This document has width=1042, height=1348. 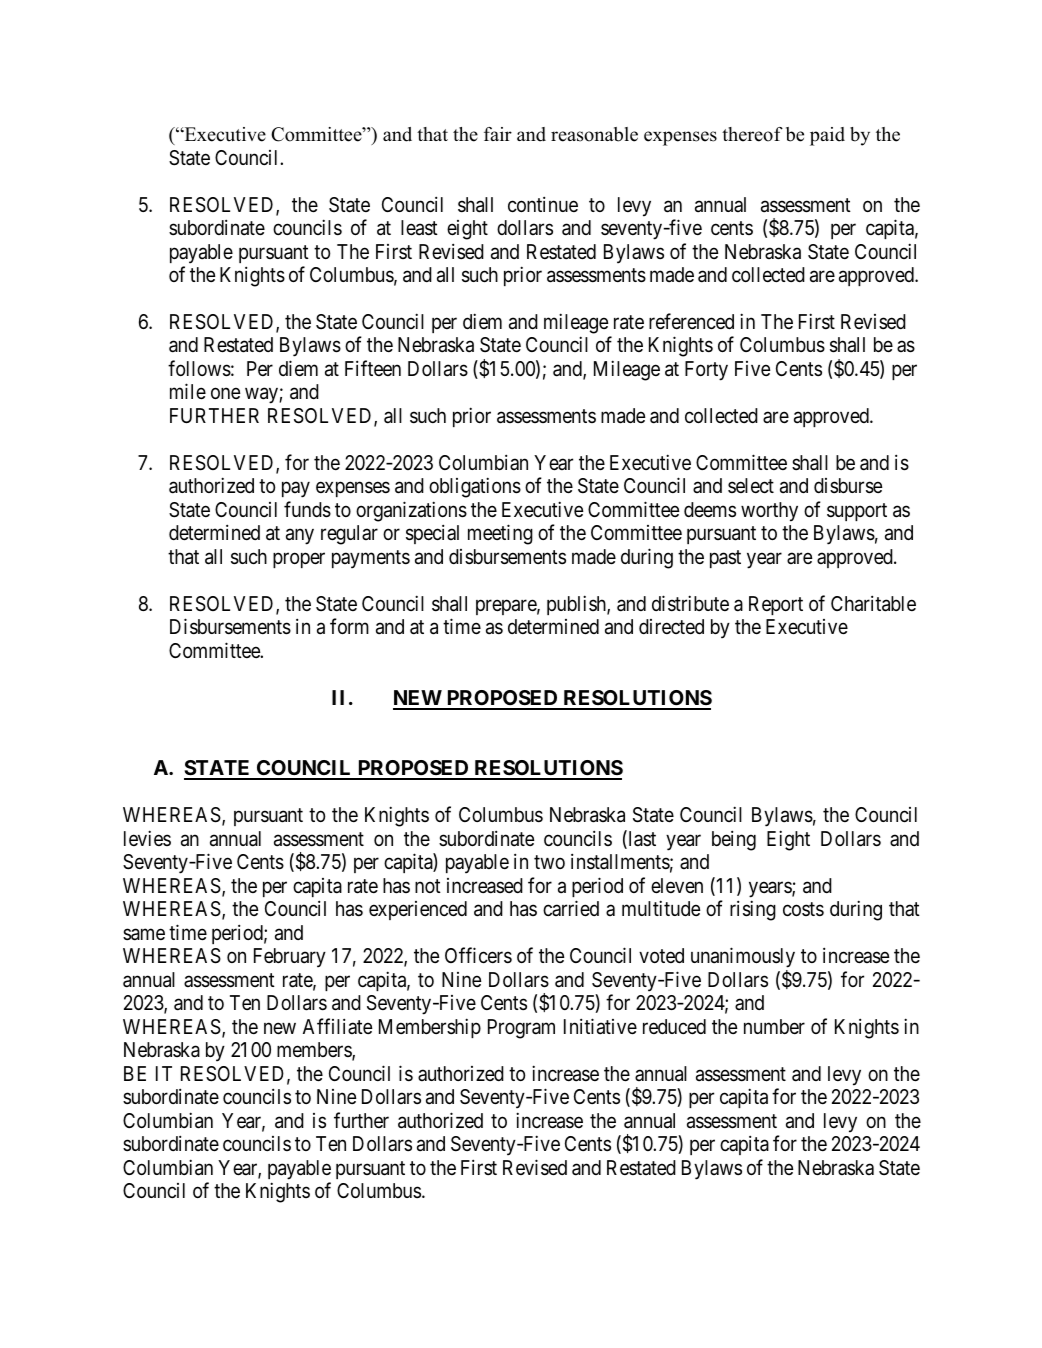 I want to click on Report, so click(x=776, y=605).
